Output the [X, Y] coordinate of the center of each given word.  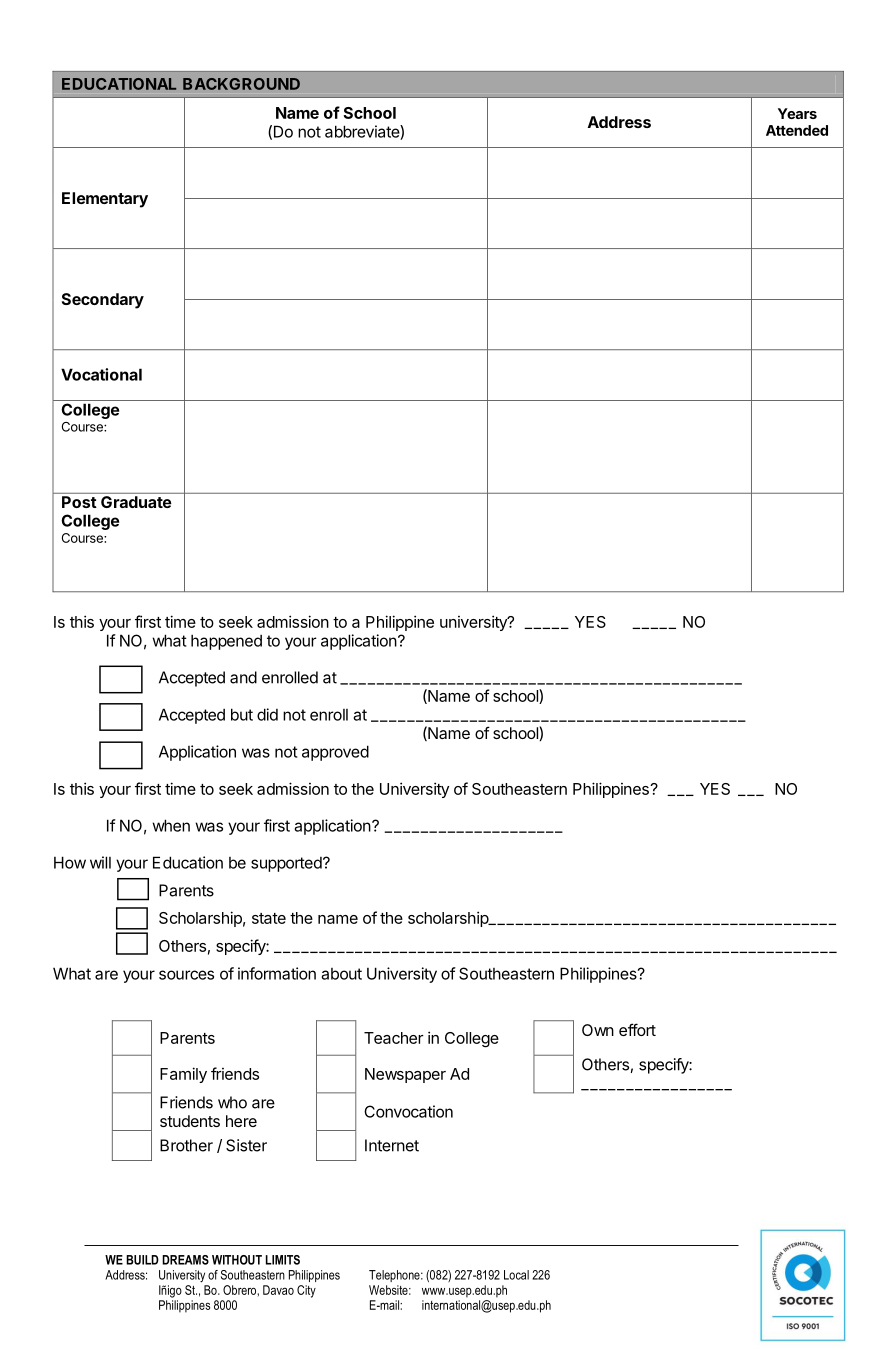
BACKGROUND [241, 84]
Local [516, 1275]
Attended [797, 130]
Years [797, 113]
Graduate [136, 502]
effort [637, 1029]
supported [287, 864]
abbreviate [363, 132]
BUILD [142, 1260]
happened [226, 642]
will [100, 862]
